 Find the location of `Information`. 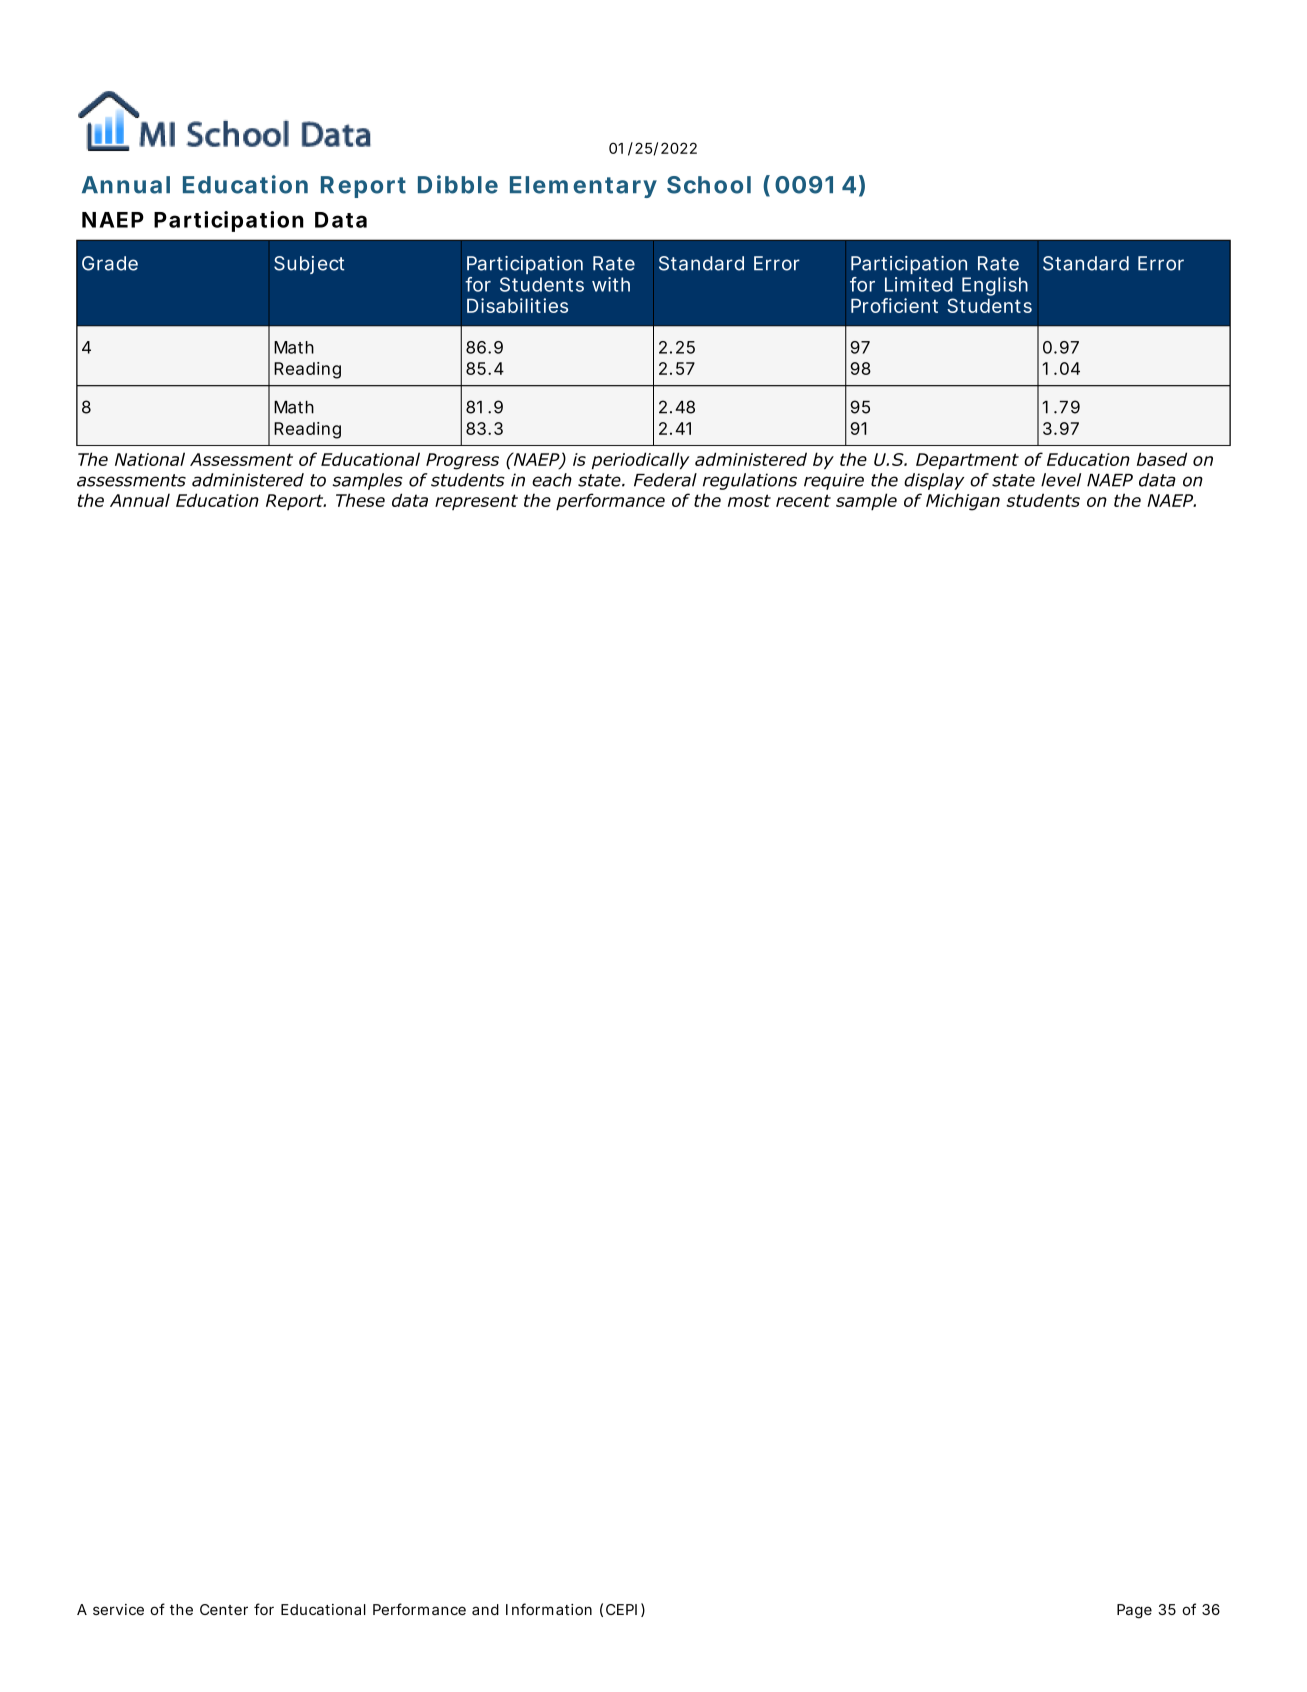

Information is located at coordinates (549, 1609).
